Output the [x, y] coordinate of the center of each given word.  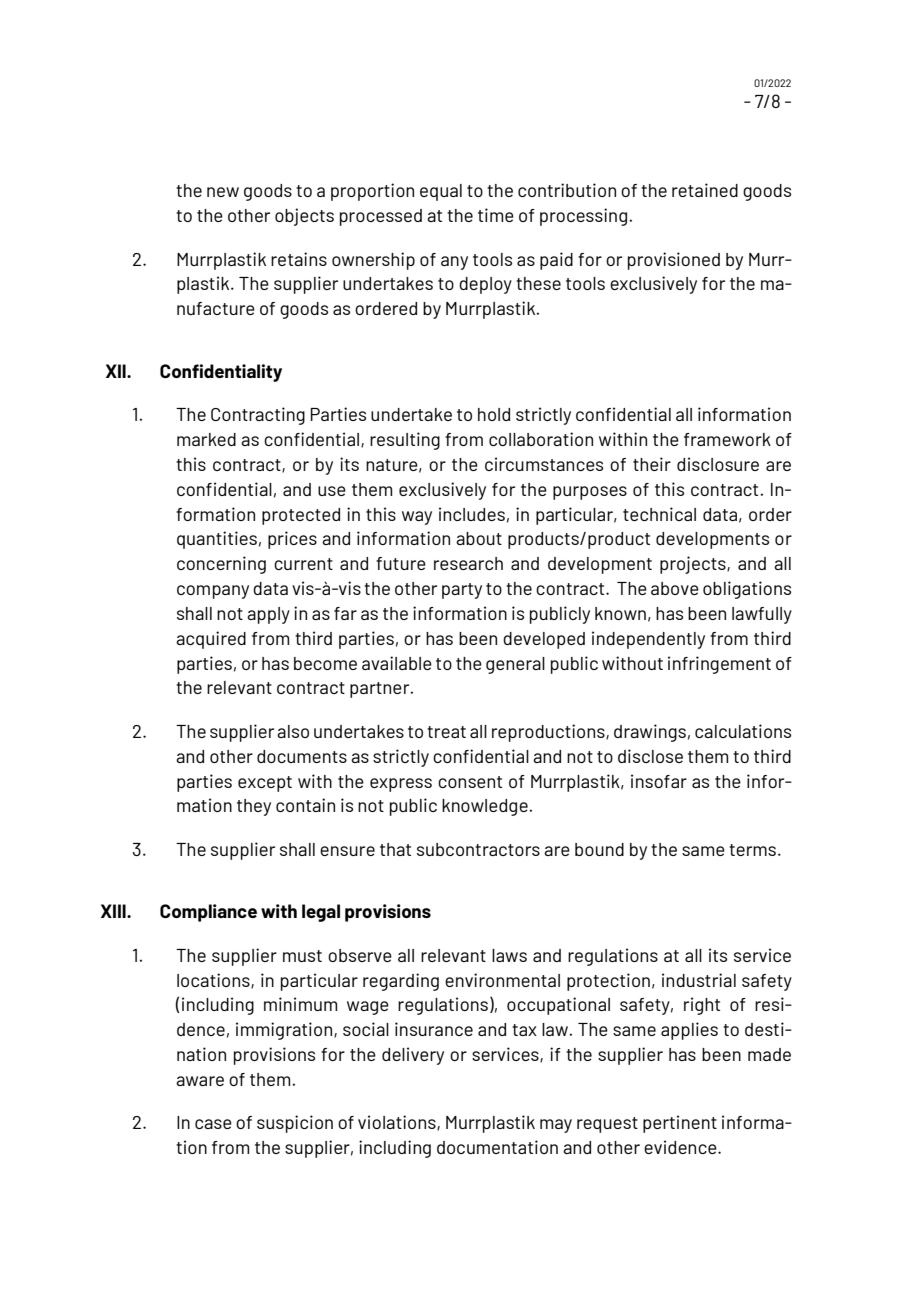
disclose [650, 756]
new [223, 192]
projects [694, 565]
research [468, 563]
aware [200, 1081]
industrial [699, 980]
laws [509, 955]
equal [441, 192]
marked [206, 439]
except [265, 784]
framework [727, 439]
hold [494, 414]
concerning [221, 565]
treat [446, 732]
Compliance [208, 913]
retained [705, 190]
